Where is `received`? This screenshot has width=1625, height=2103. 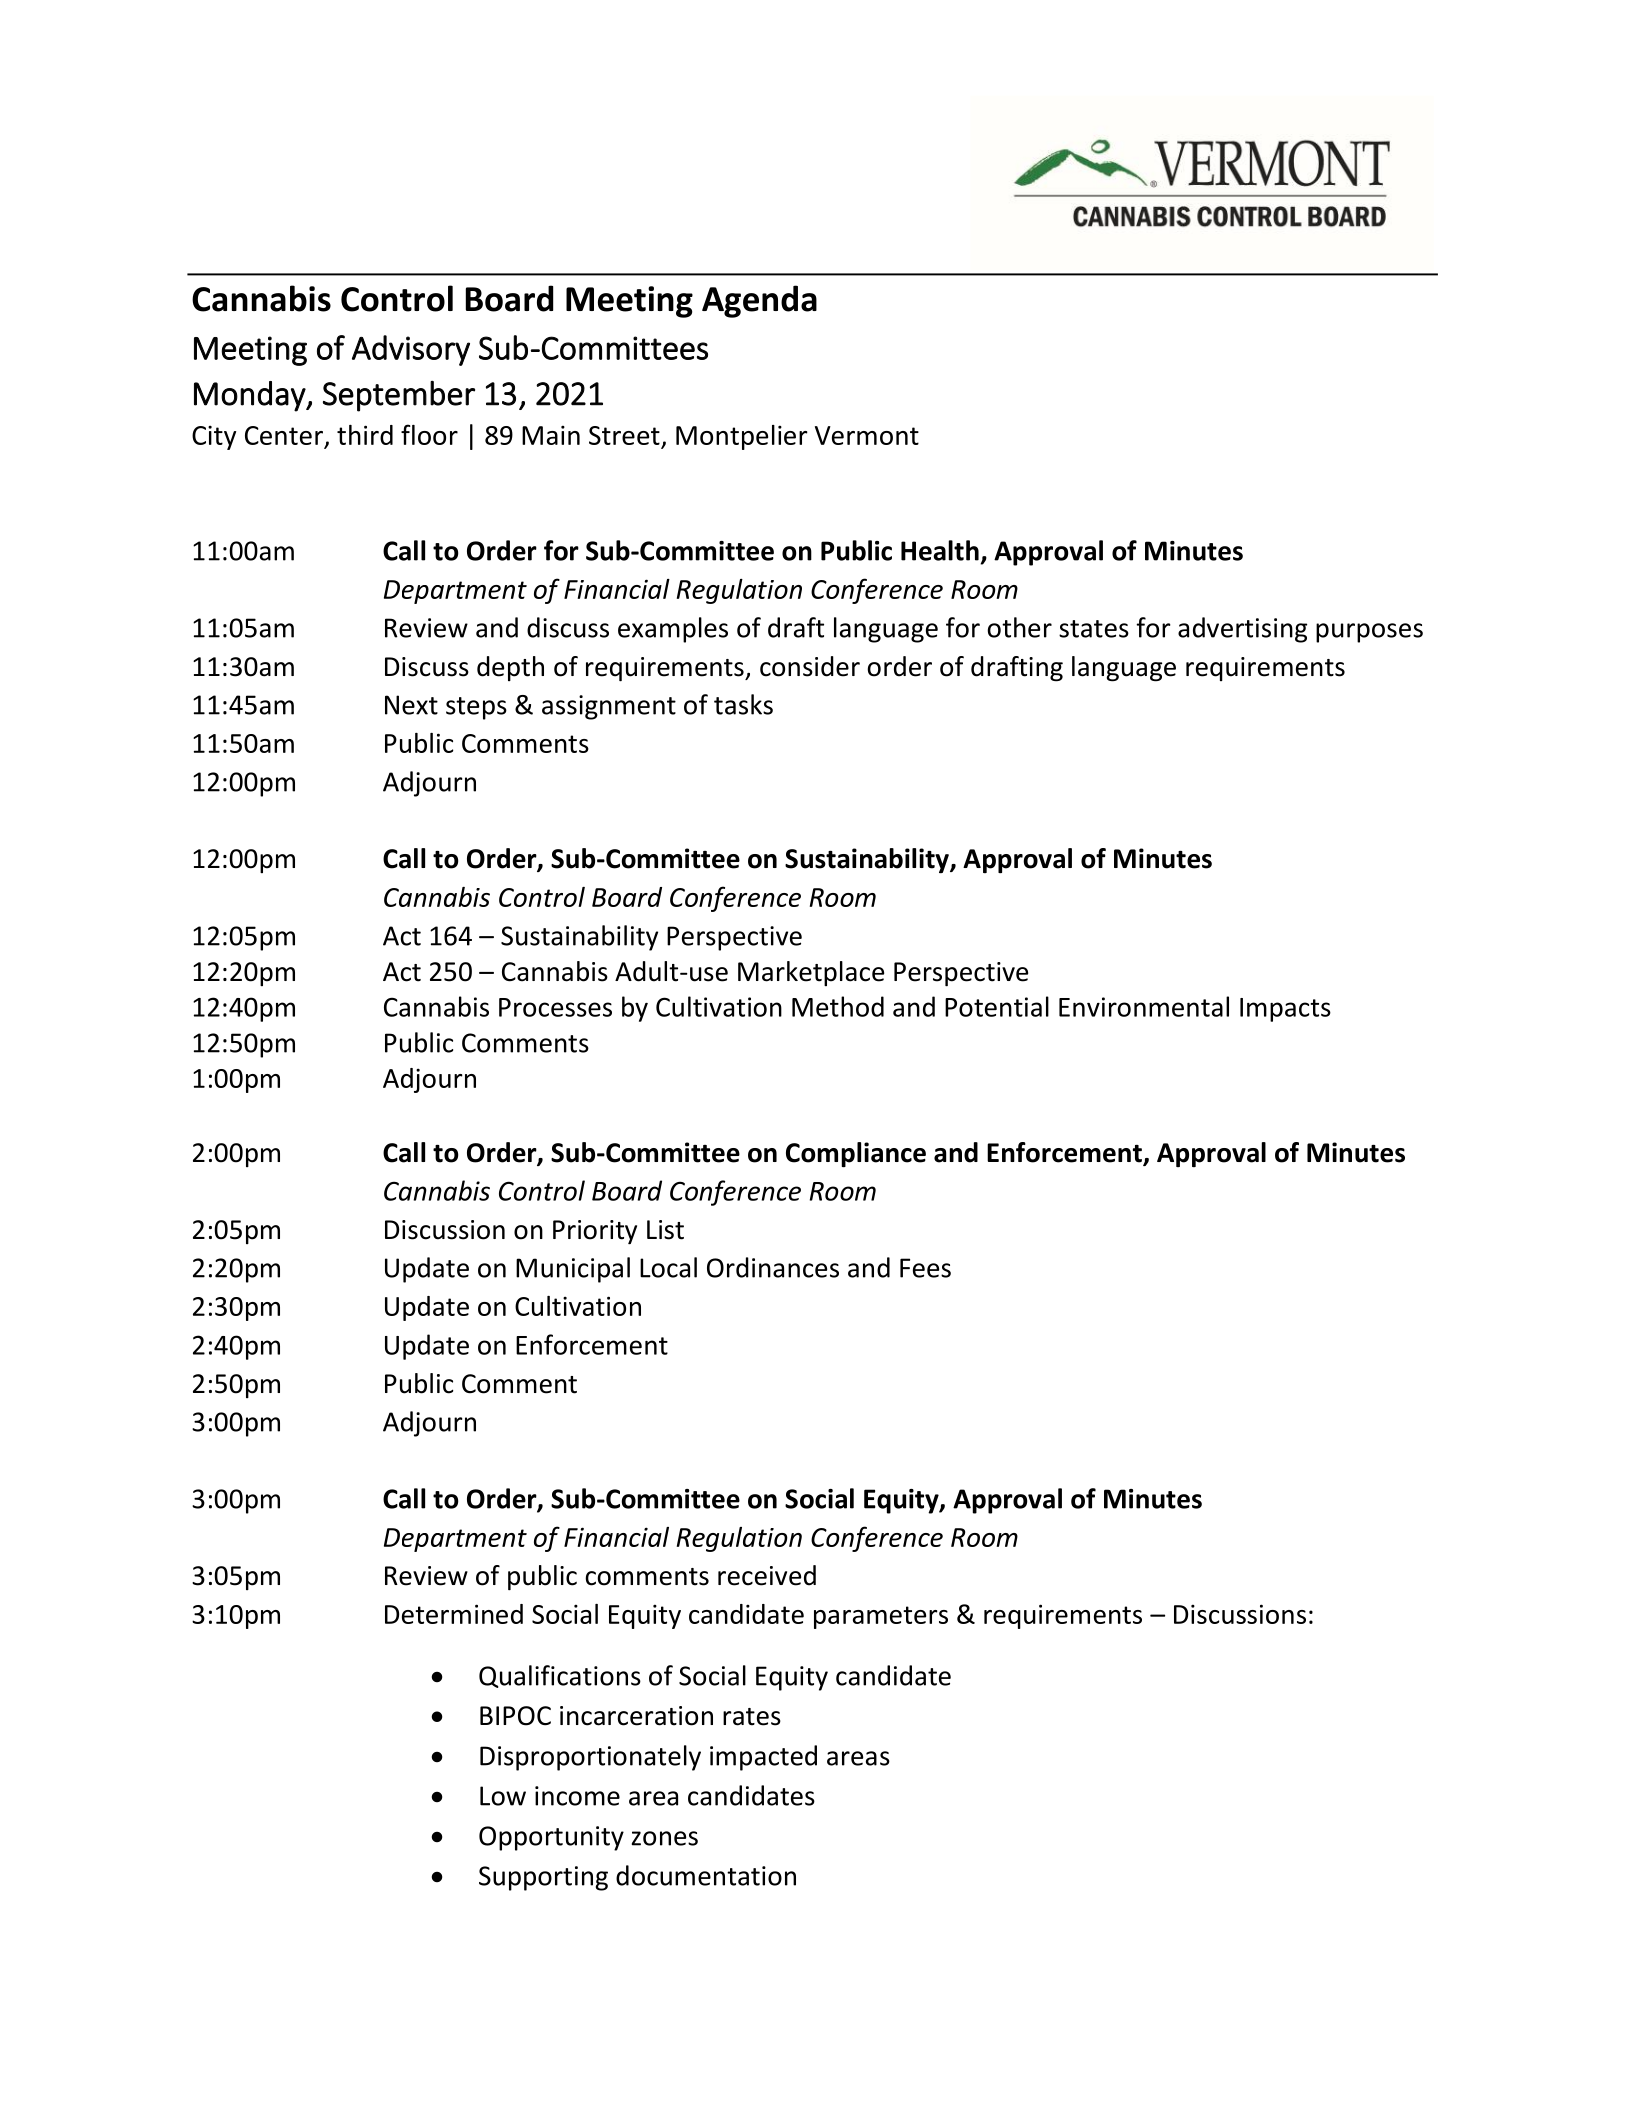
received is located at coordinates (767, 1575).
